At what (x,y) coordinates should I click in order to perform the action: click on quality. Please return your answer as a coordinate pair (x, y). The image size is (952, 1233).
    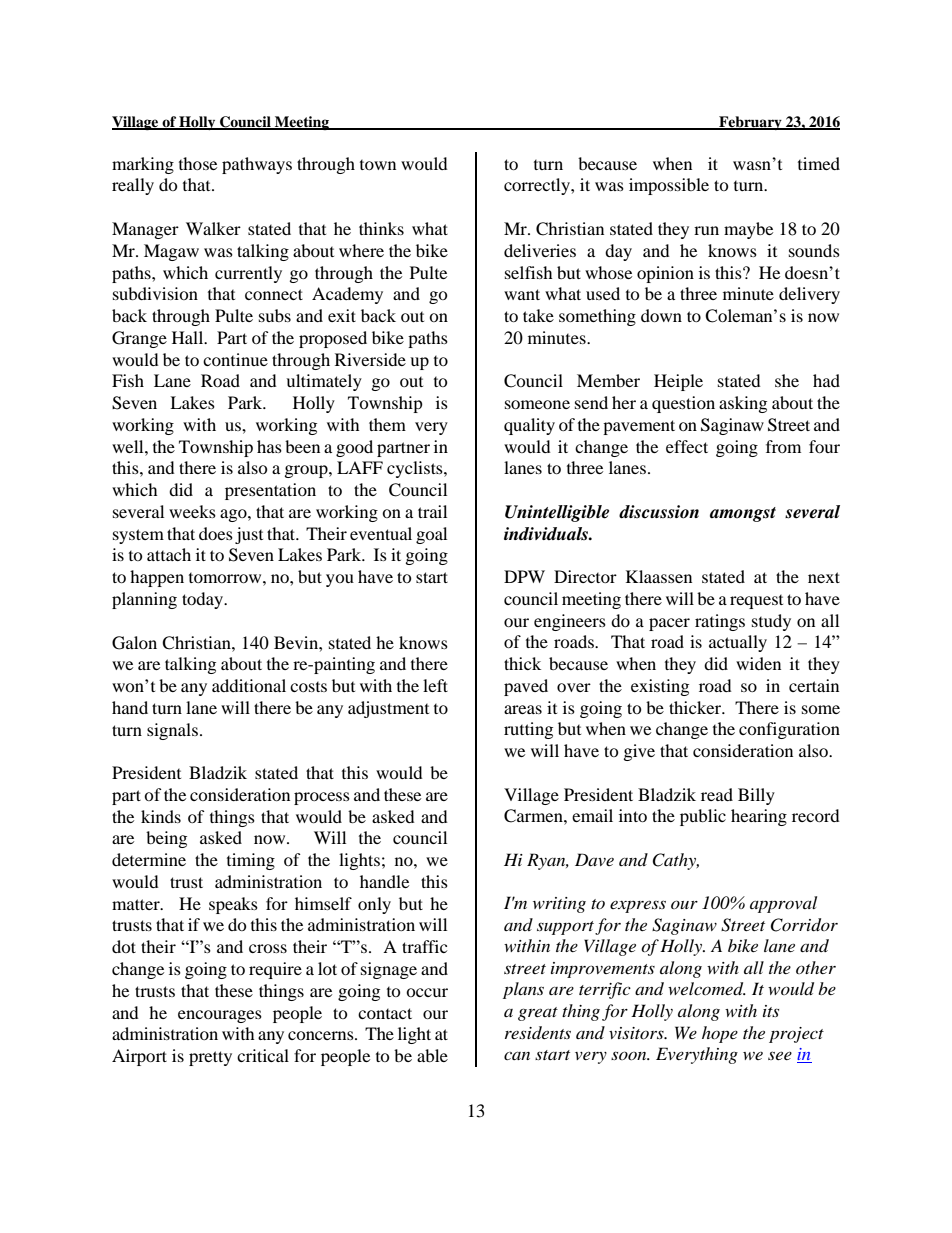
    Looking at the image, I should click on (529, 426).
